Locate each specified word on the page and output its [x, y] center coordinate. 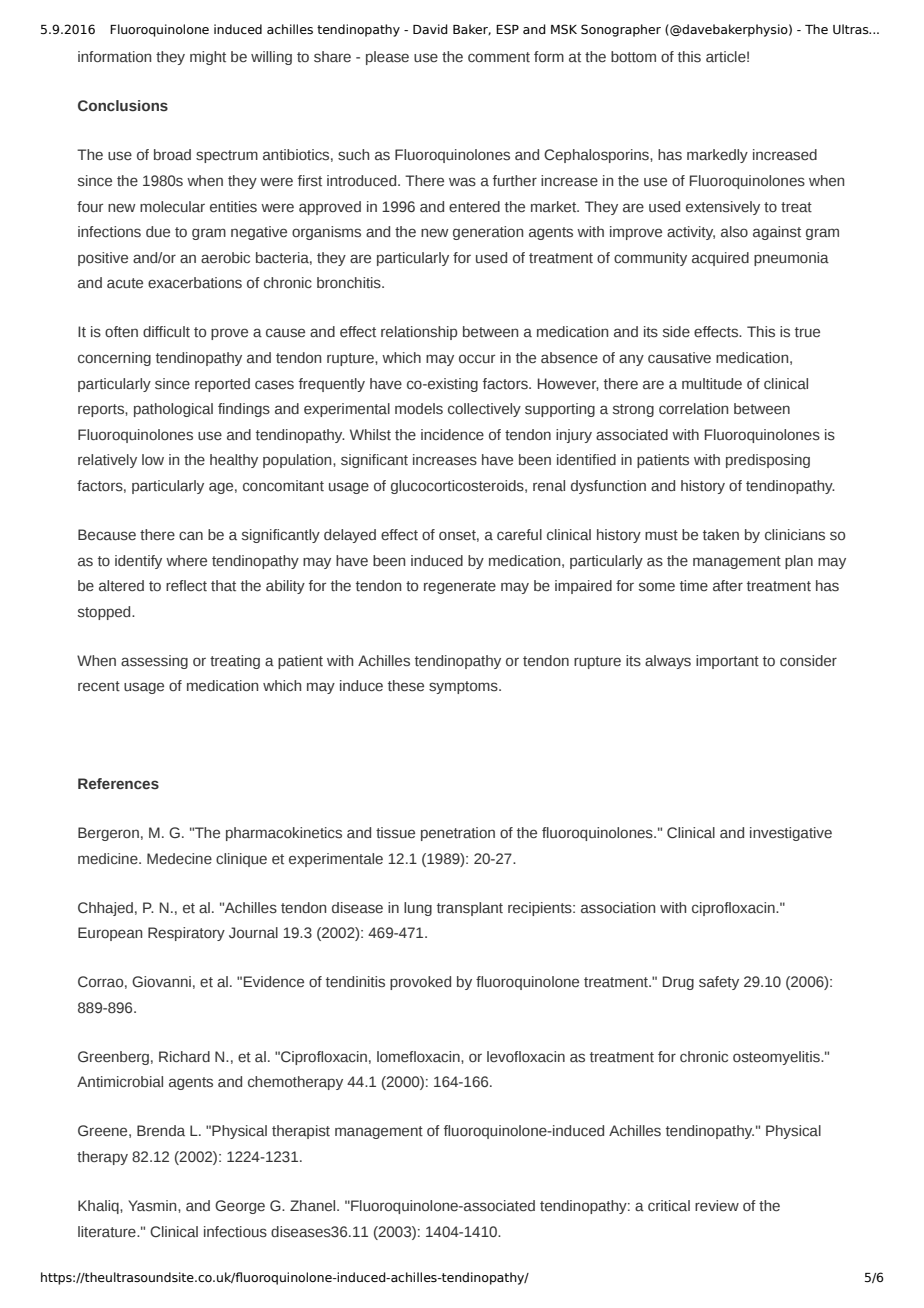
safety [719, 983]
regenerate [460, 587]
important [727, 662]
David [430, 29]
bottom [633, 57]
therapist [301, 1132]
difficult [166, 332]
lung [418, 909]
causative [679, 358]
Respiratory [186, 934]
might [208, 58]
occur [477, 359]
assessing [154, 662]
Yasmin [153, 1205]
